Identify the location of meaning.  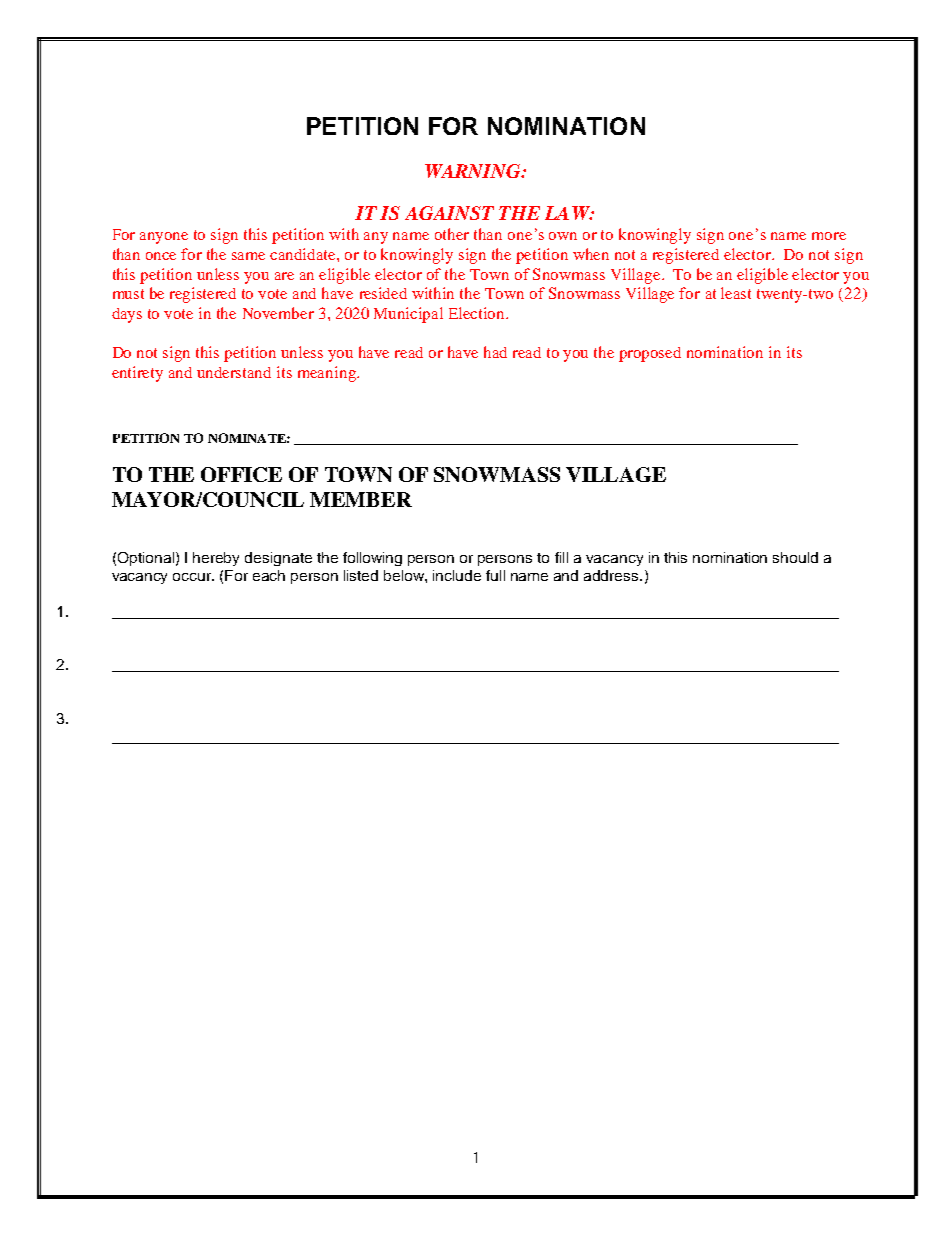
(328, 374).
